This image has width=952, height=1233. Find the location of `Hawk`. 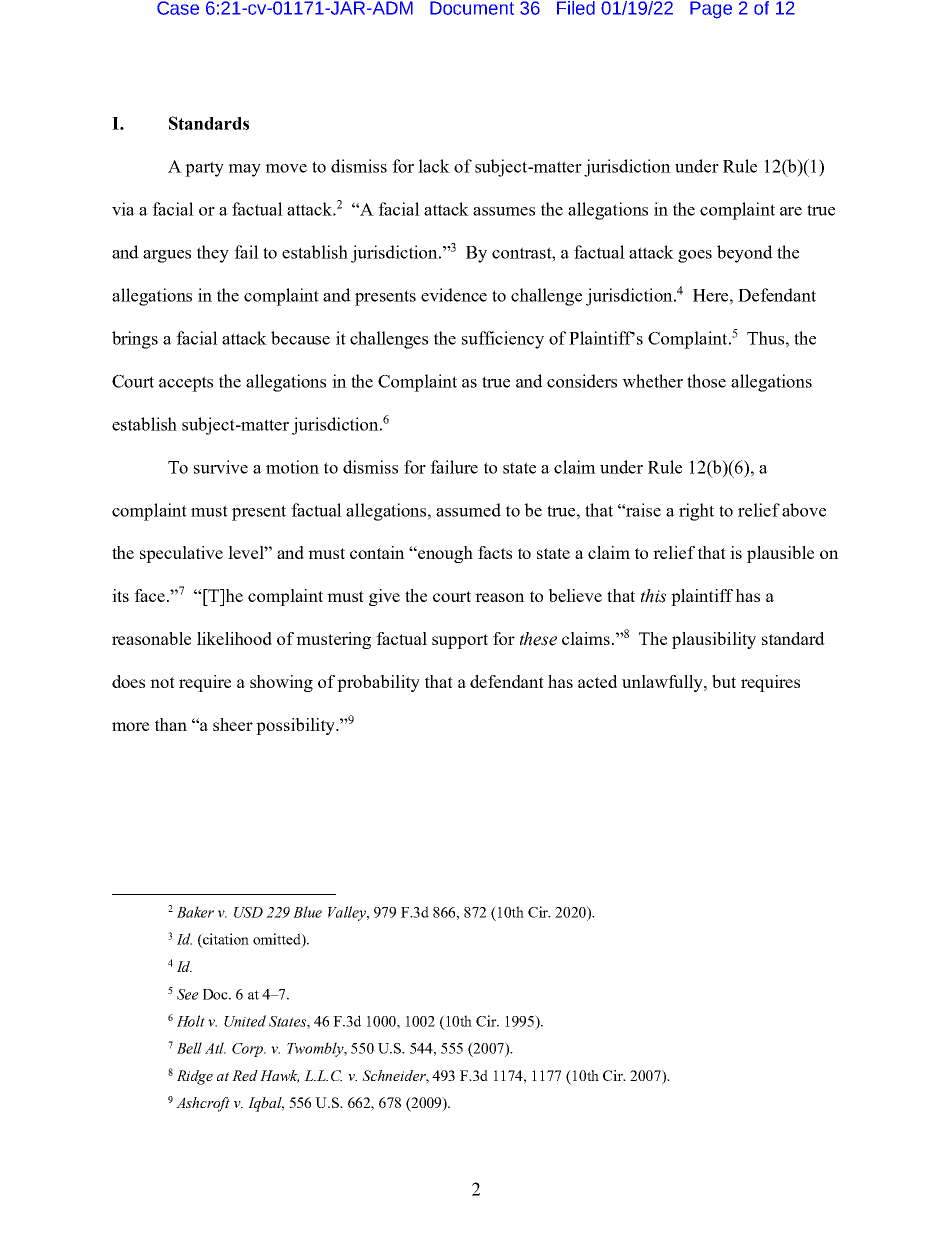

Hawk is located at coordinates (279, 1076).
